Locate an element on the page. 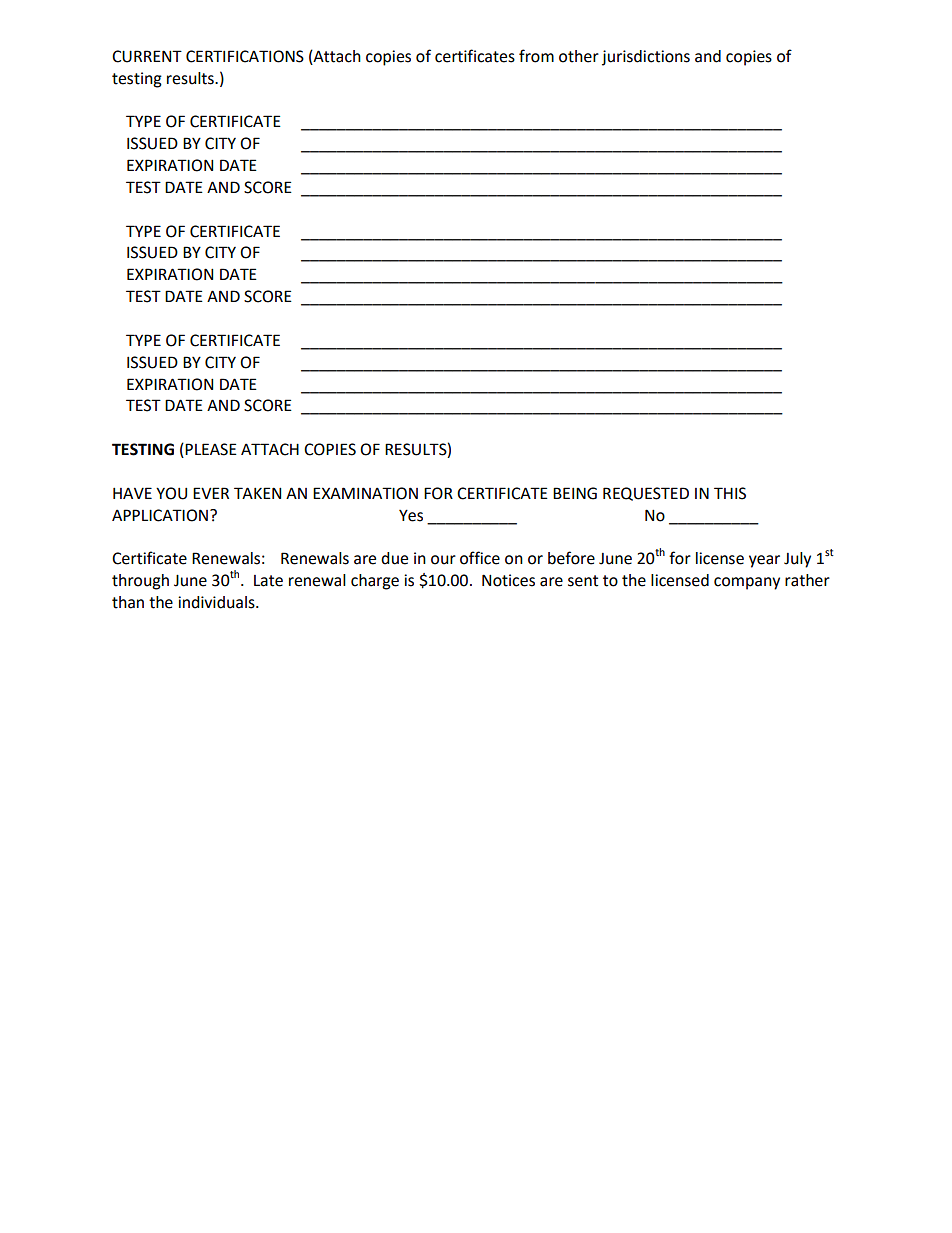 This page has width=952, height=1233. from is located at coordinates (536, 56).
